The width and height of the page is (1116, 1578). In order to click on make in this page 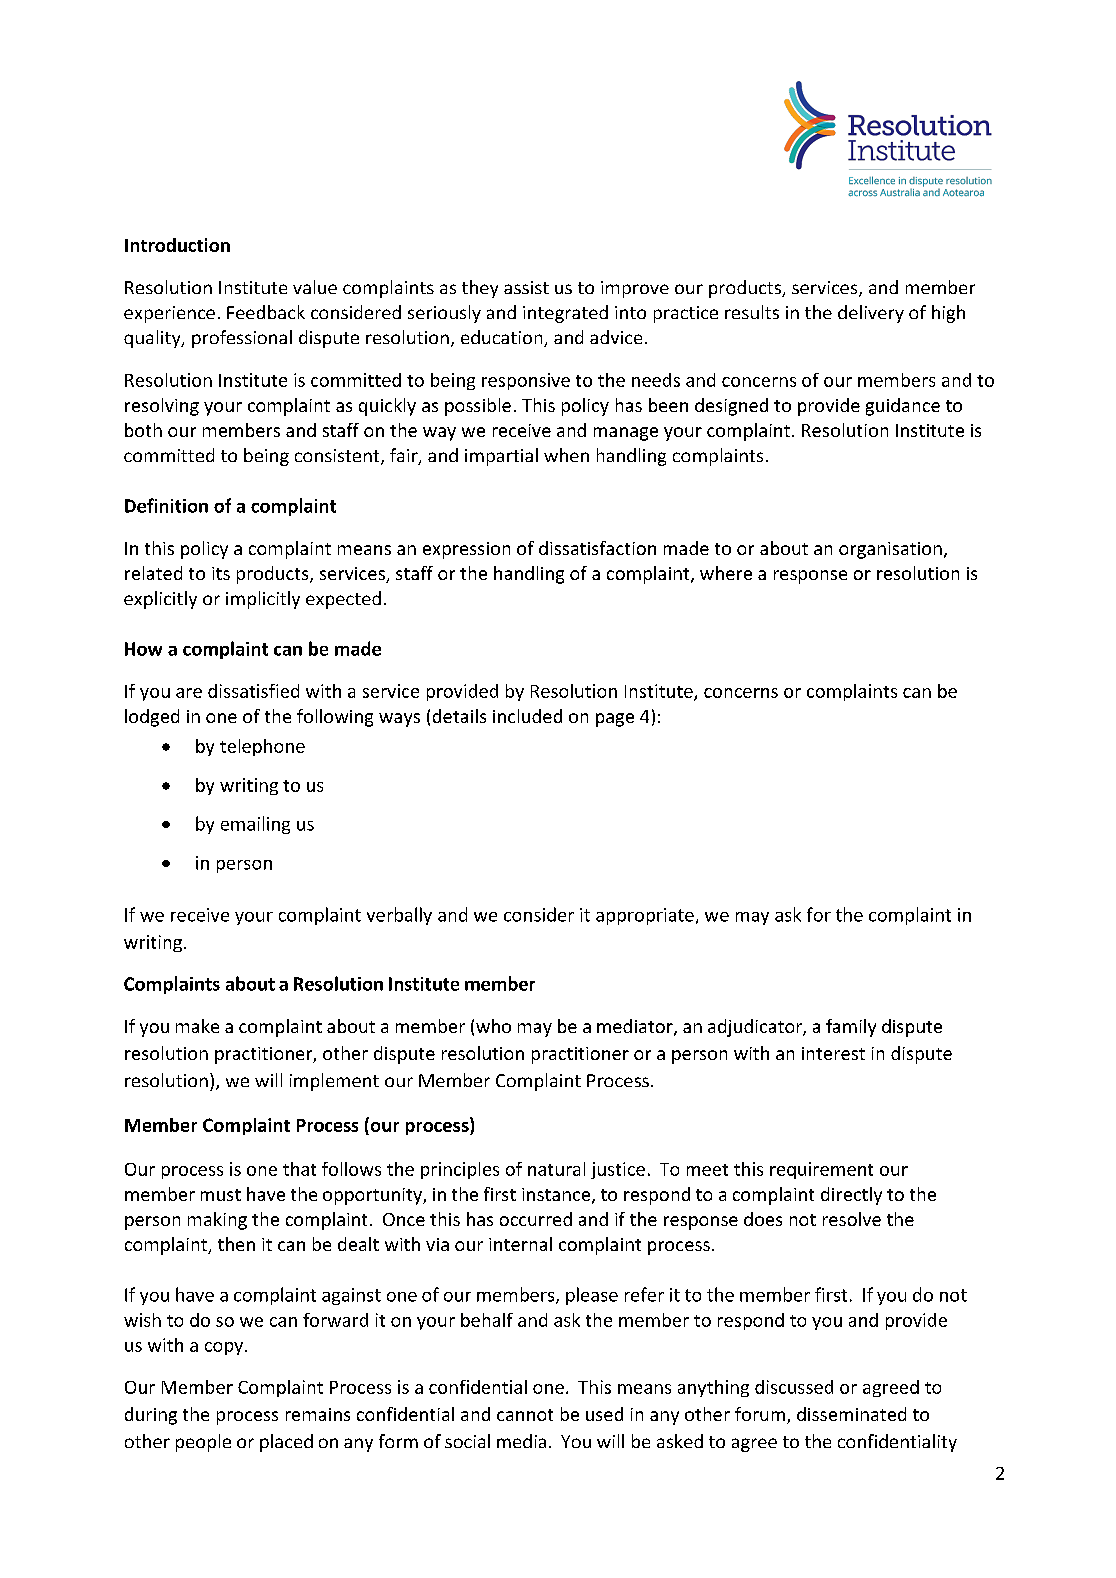, I will do `click(197, 1026)`.
